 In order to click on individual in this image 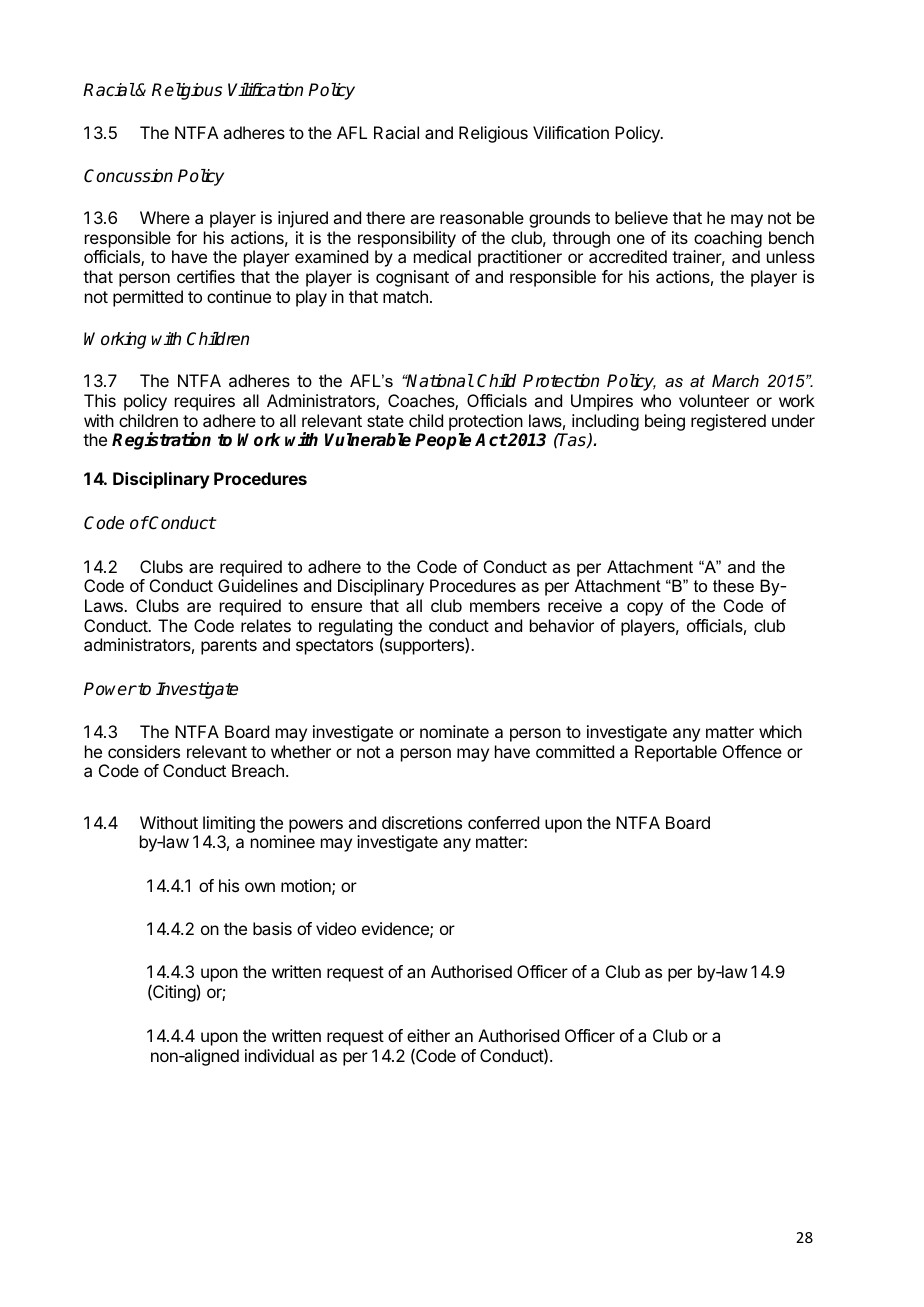, I will do `click(279, 1055)`.
